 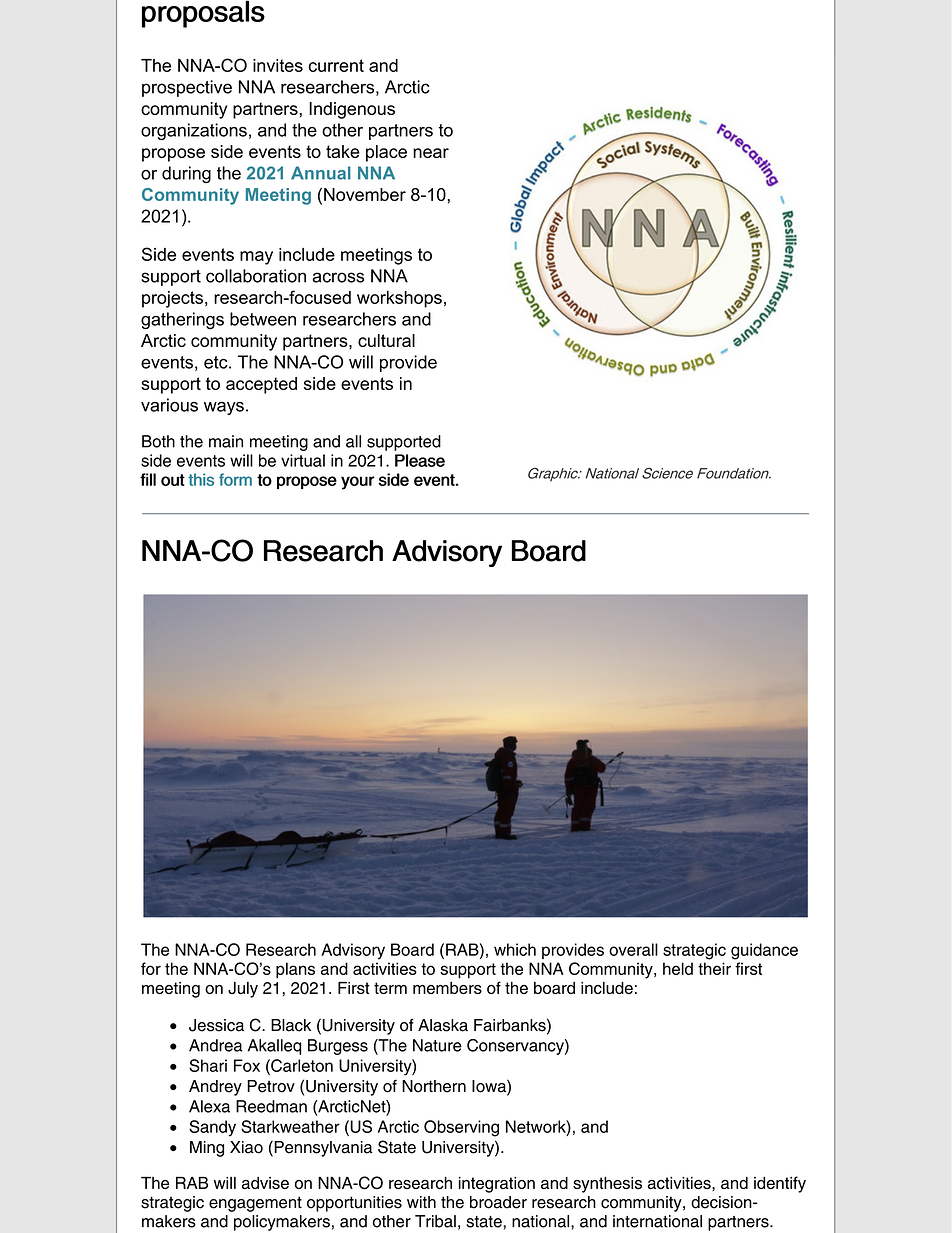 I want to click on place, so click(x=386, y=153).
